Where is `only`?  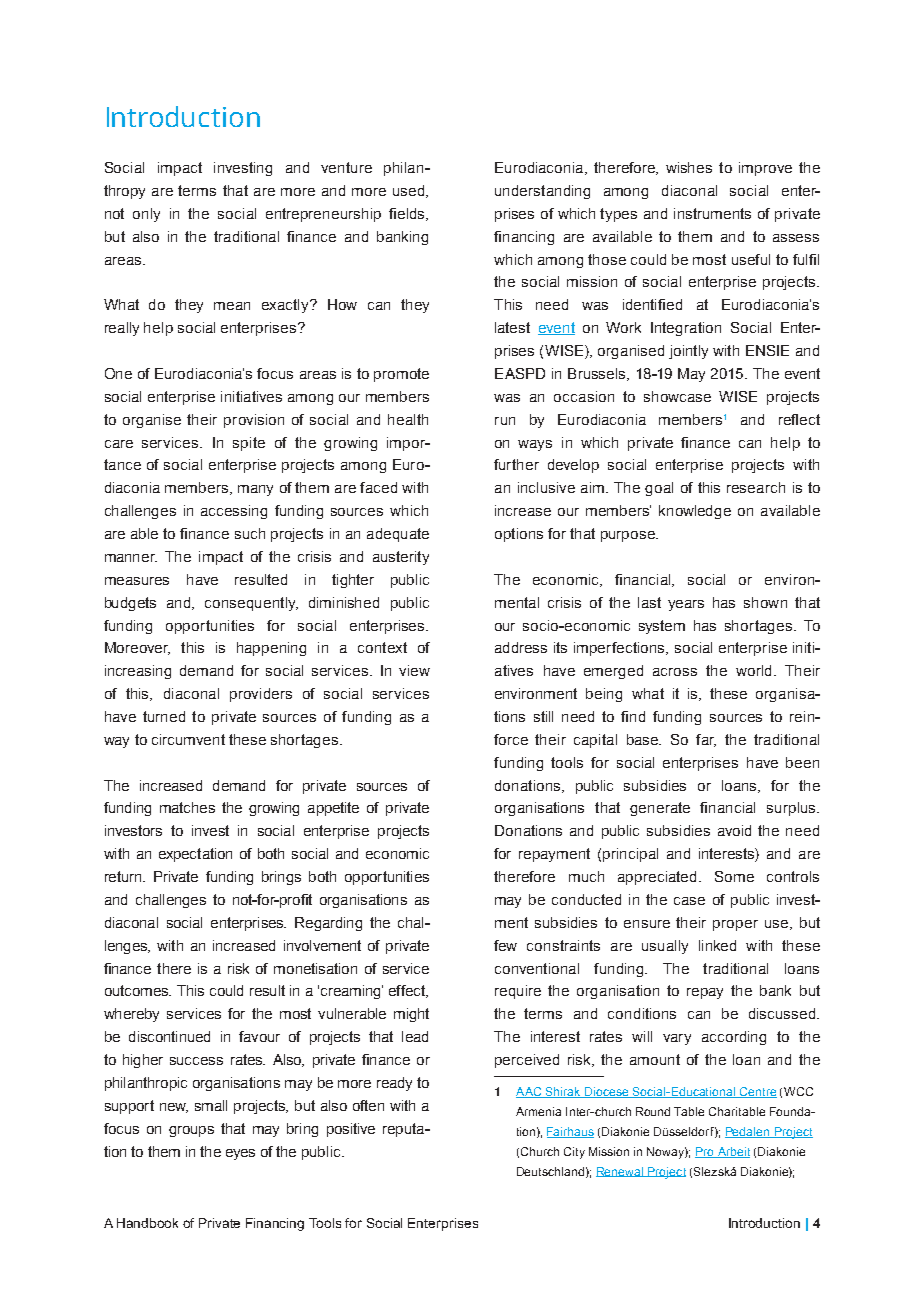
only is located at coordinates (146, 215).
